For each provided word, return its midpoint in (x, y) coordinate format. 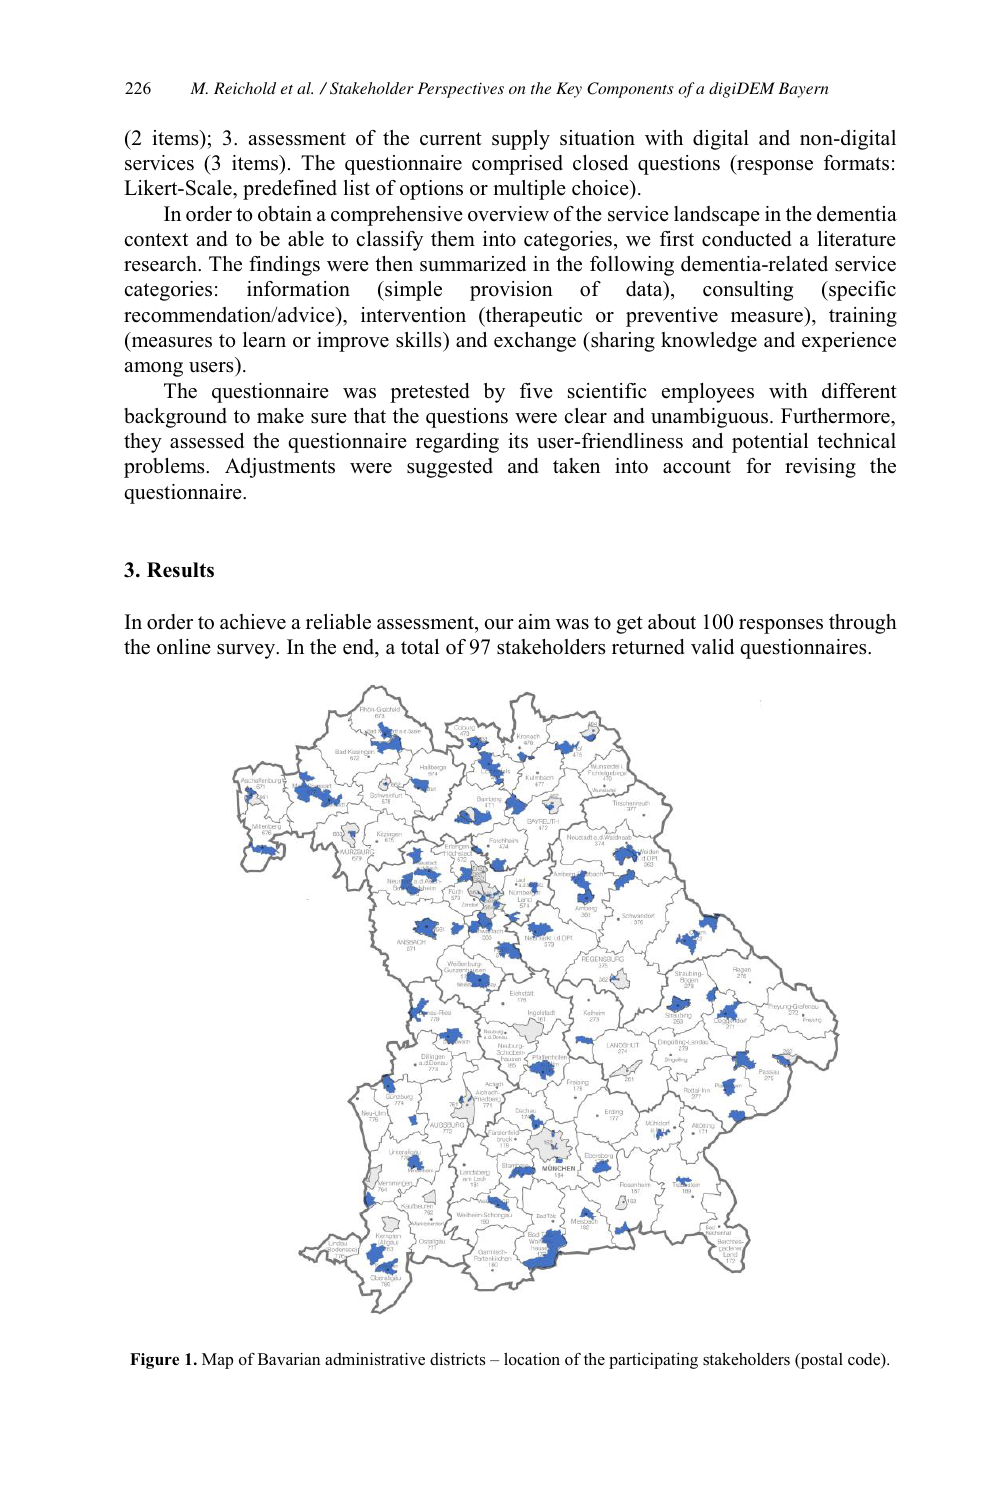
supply (521, 140)
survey (247, 651)
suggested (450, 468)
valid (712, 647)
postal (820, 1361)
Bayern (803, 90)
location (532, 1359)
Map (217, 1361)
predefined (290, 190)
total (420, 647)
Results (180, 570)
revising (820, 468)
